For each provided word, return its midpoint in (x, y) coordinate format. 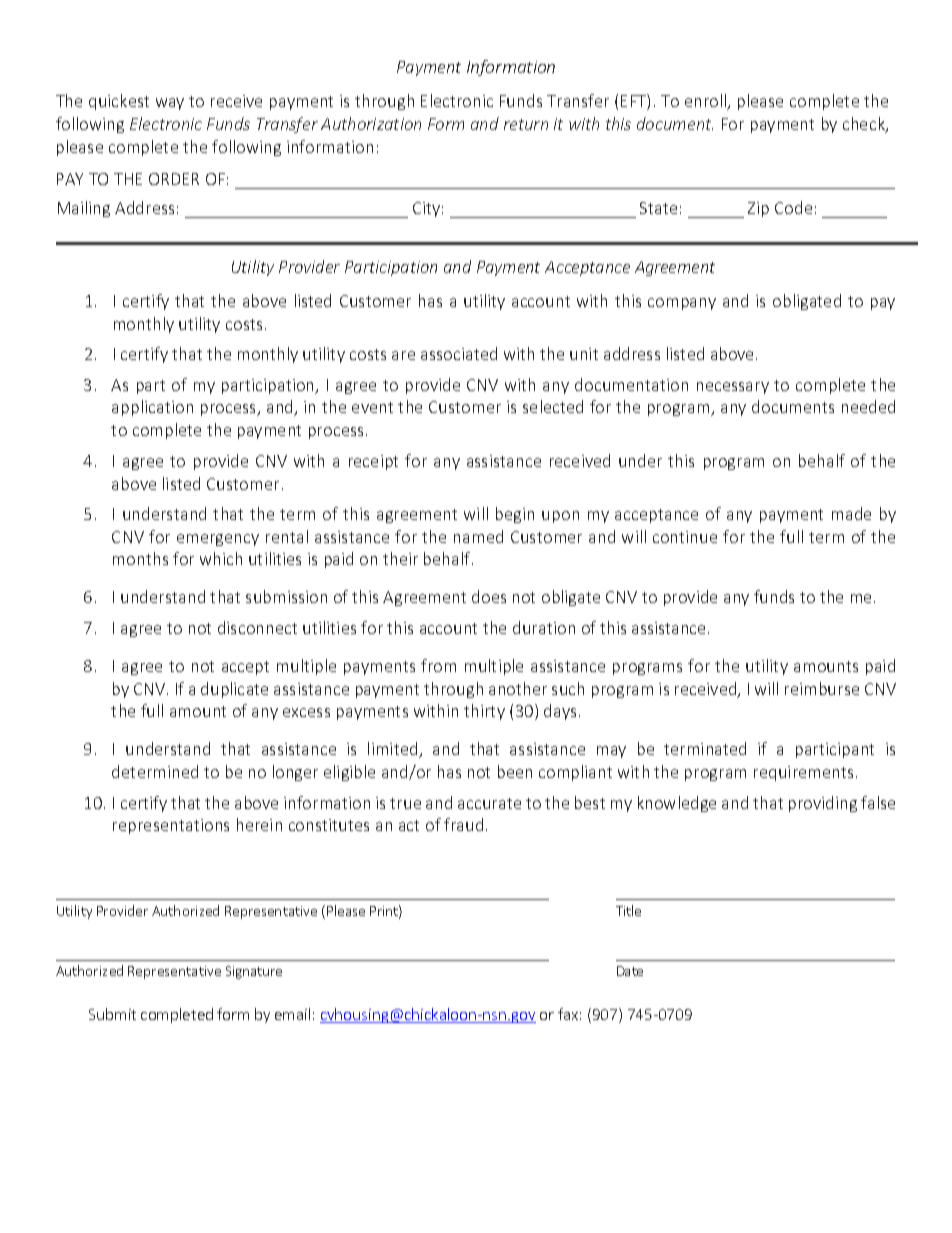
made (851, 513)
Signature (254, 972)
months (140, 558)
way (170, 104)
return (526, 124)
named (478, 536)
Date (630, 971)
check (865, 125)
